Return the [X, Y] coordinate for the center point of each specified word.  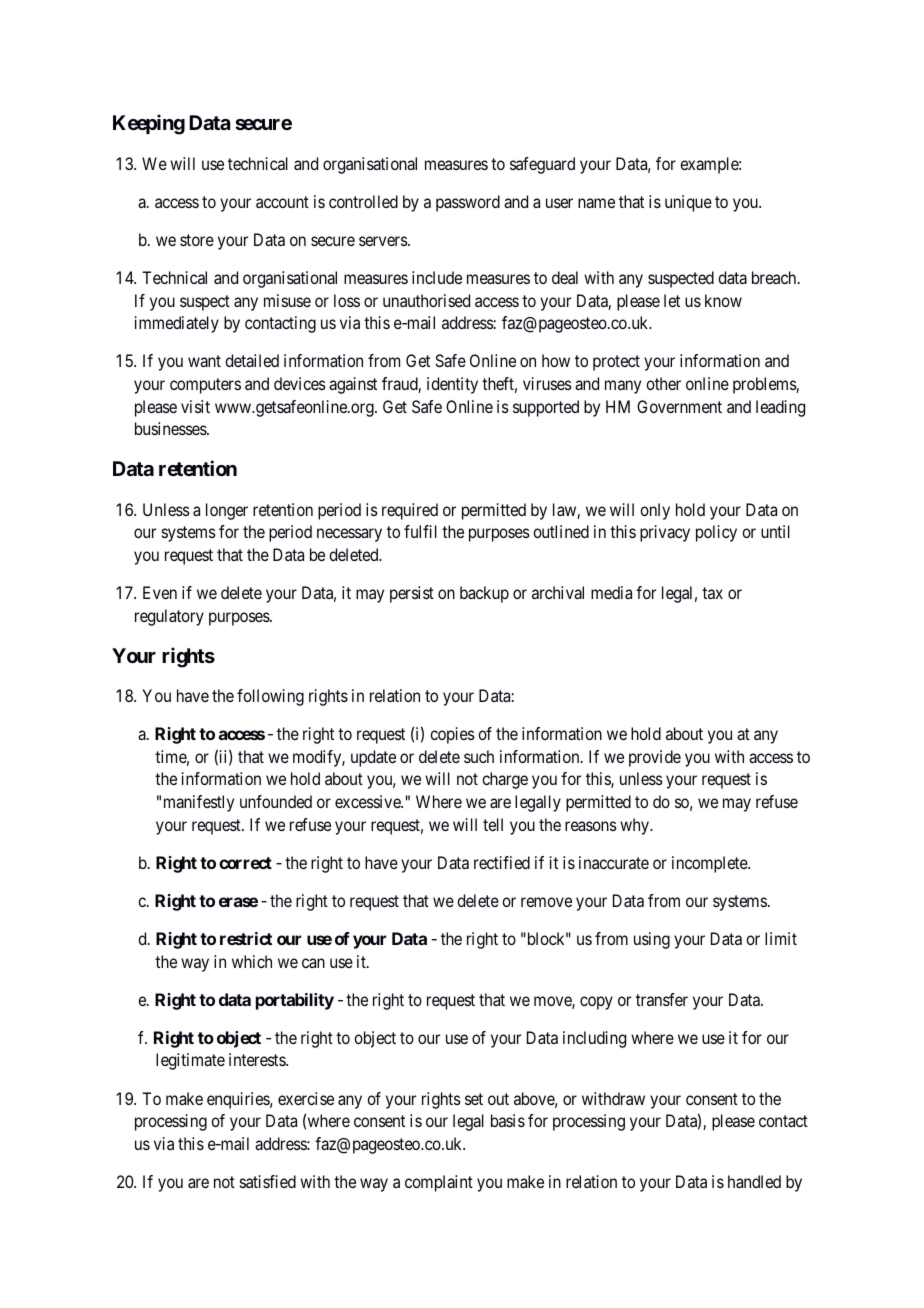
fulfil [420, 531]
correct [245, 863]
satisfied [268, 1181]
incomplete [710, 864]
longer [227, 511]
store [197, 240]
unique [688, 203]
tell [493, 824]
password [468, 203]
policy [716, 533]
